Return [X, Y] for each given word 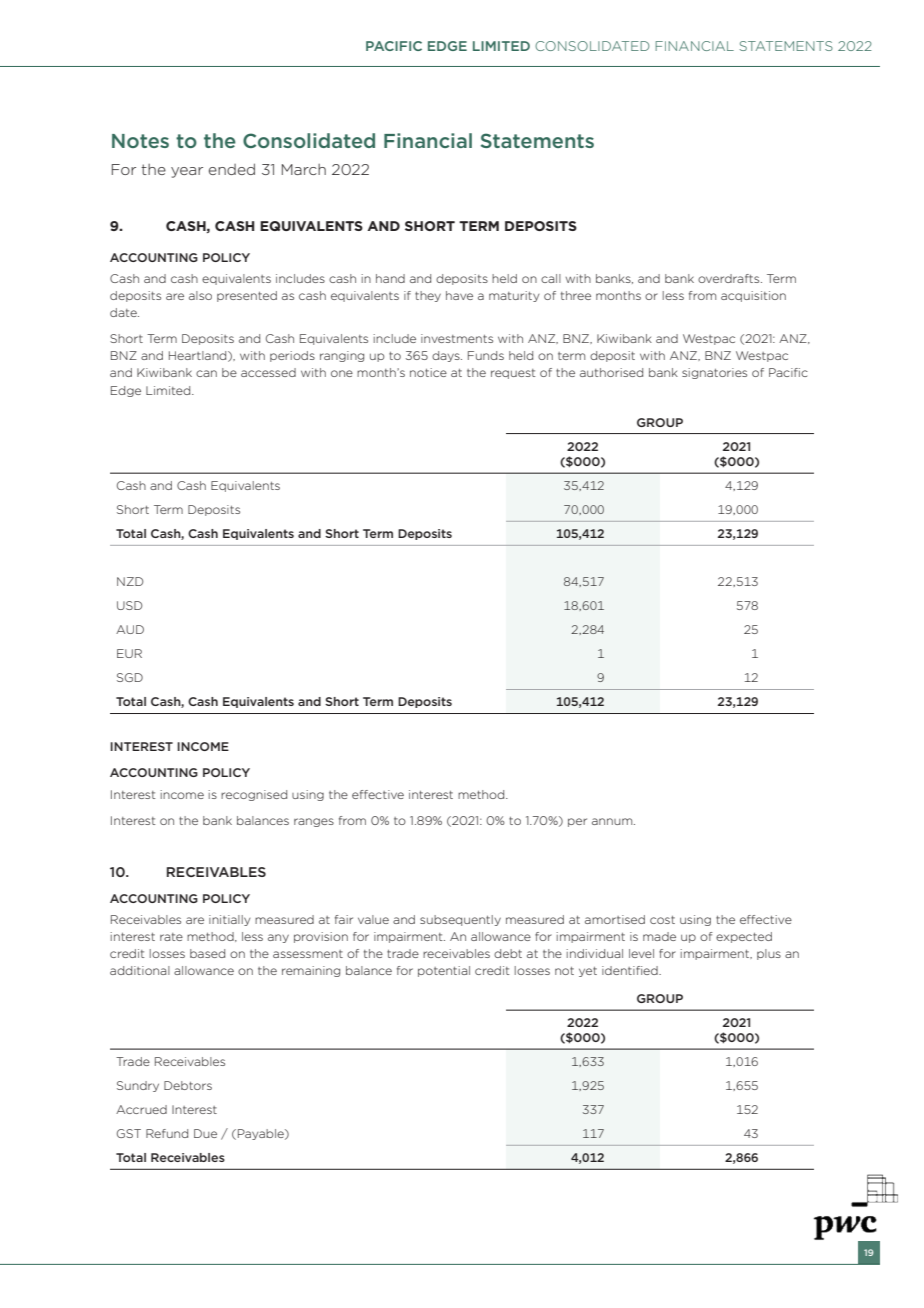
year [187, 172]
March [304, 169]
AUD [130, 629]
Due [205, 1133]
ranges [314, 822]
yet [588, 972]
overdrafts [730, 278]
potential [444, 971]
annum [613, 821]
